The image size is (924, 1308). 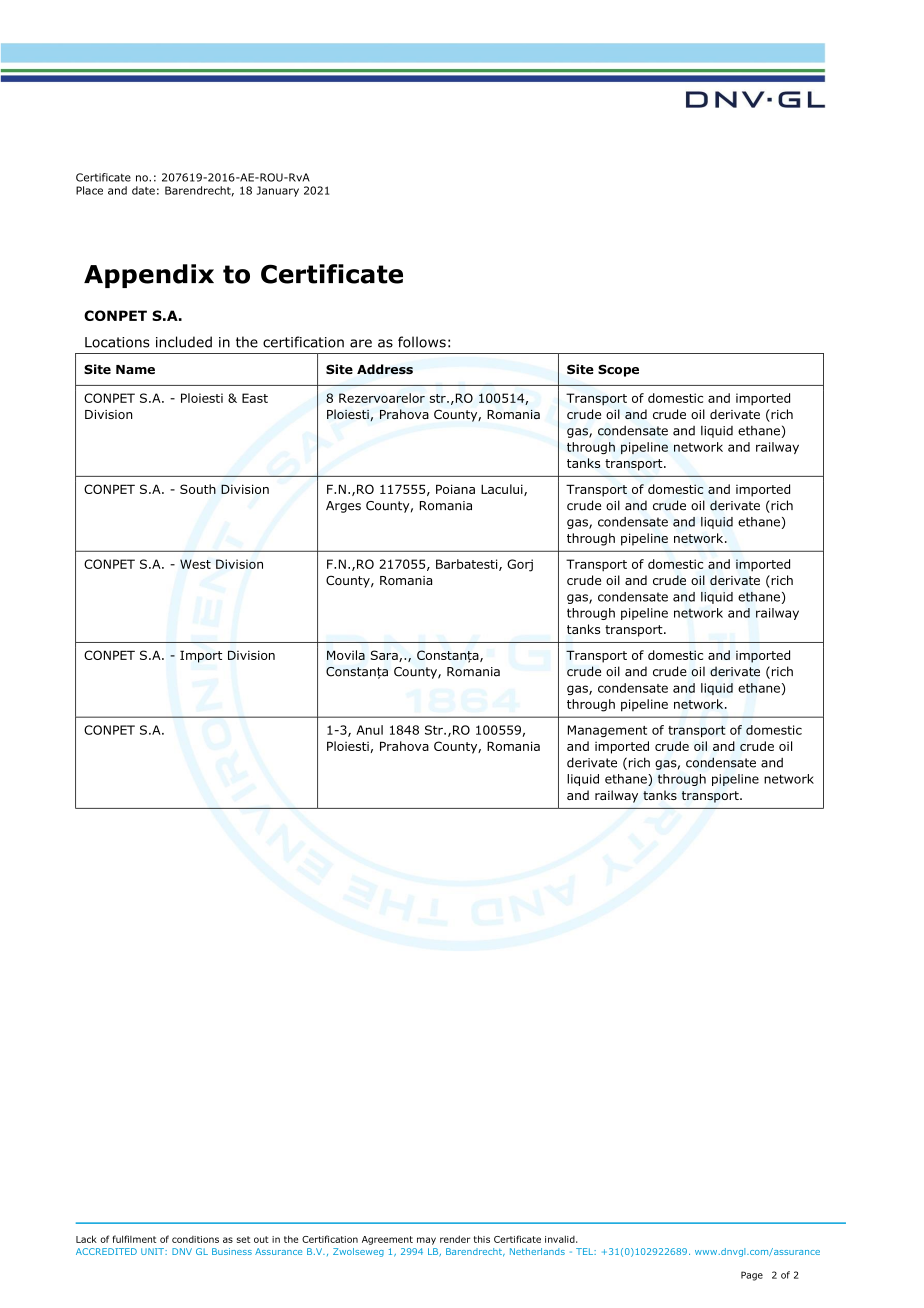 What do you see at coordinates (143, 190) in the image?
I see `date` at bounding box center [143, 190].
